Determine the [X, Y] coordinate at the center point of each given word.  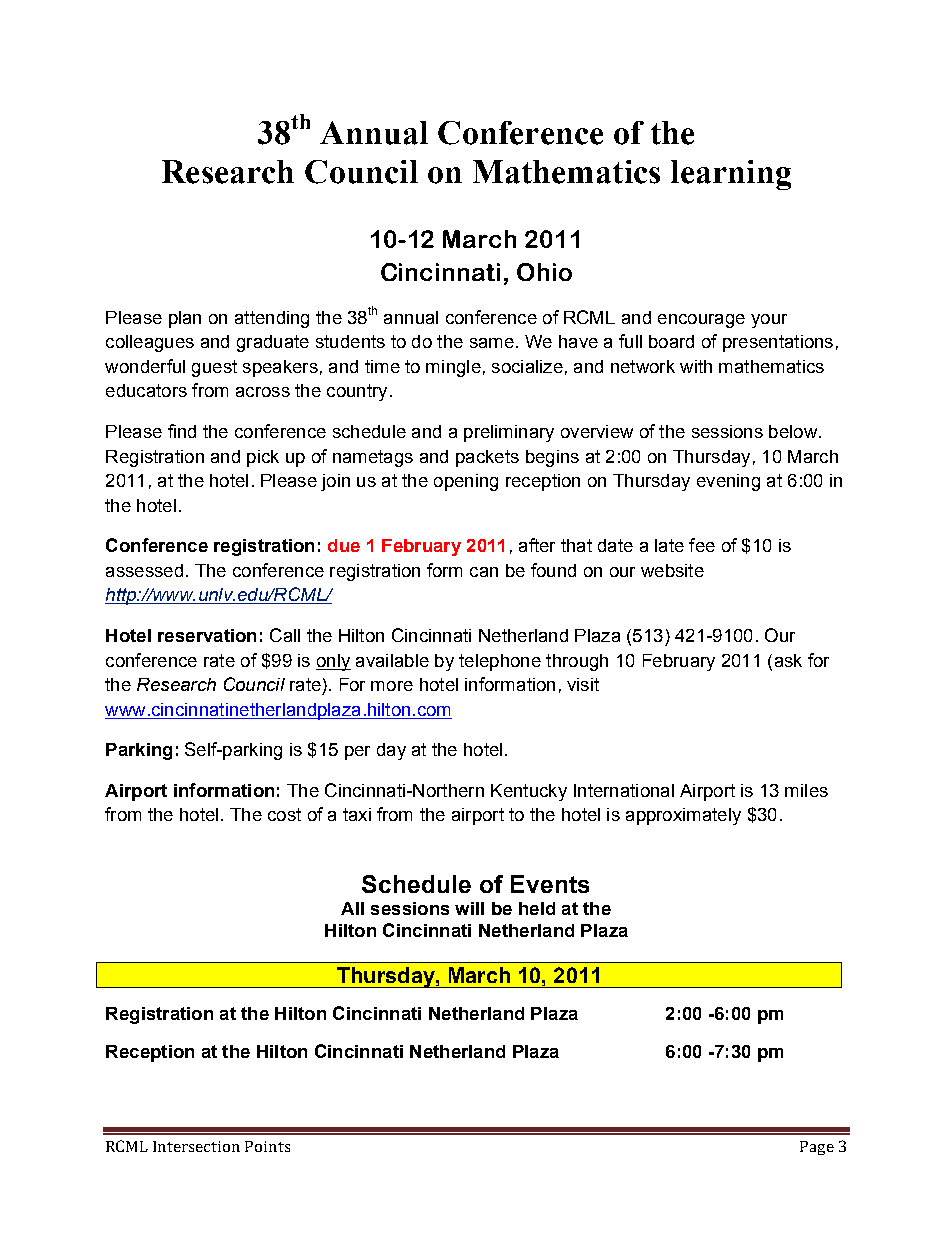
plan [185, 319]
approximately [683, 816]
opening [466, 482]
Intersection [196, 1146]
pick [263, 458]
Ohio [544, 272]
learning [731, 175]
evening [728, 482]
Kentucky [529, 792]
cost [284, 814]
